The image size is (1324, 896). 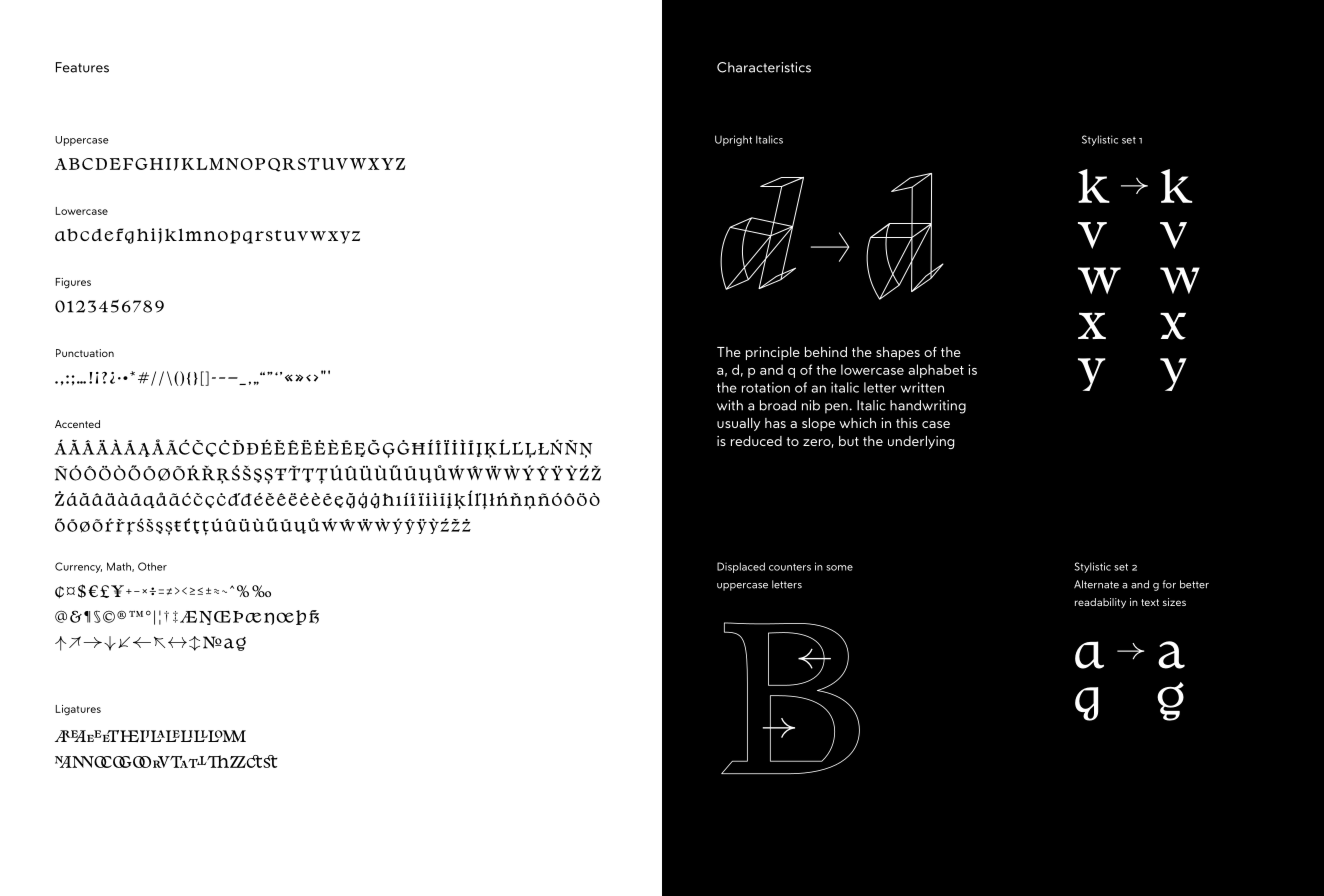 What do you see at coordinates (82, 67) in the image?
I see `Features` at bounding box center [82, 67].
